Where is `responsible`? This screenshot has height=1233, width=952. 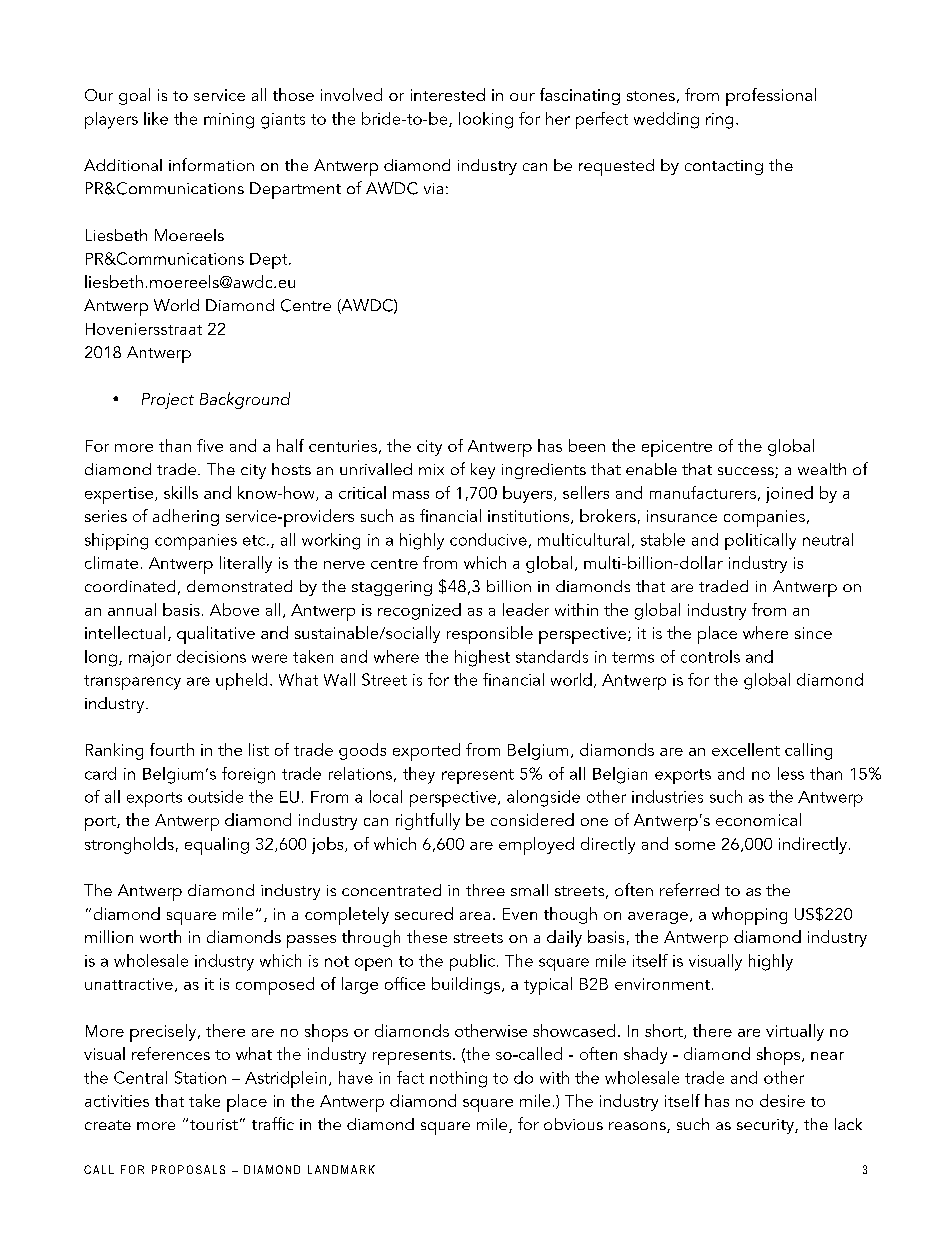
responsible is located at coordinates (490, 635).
